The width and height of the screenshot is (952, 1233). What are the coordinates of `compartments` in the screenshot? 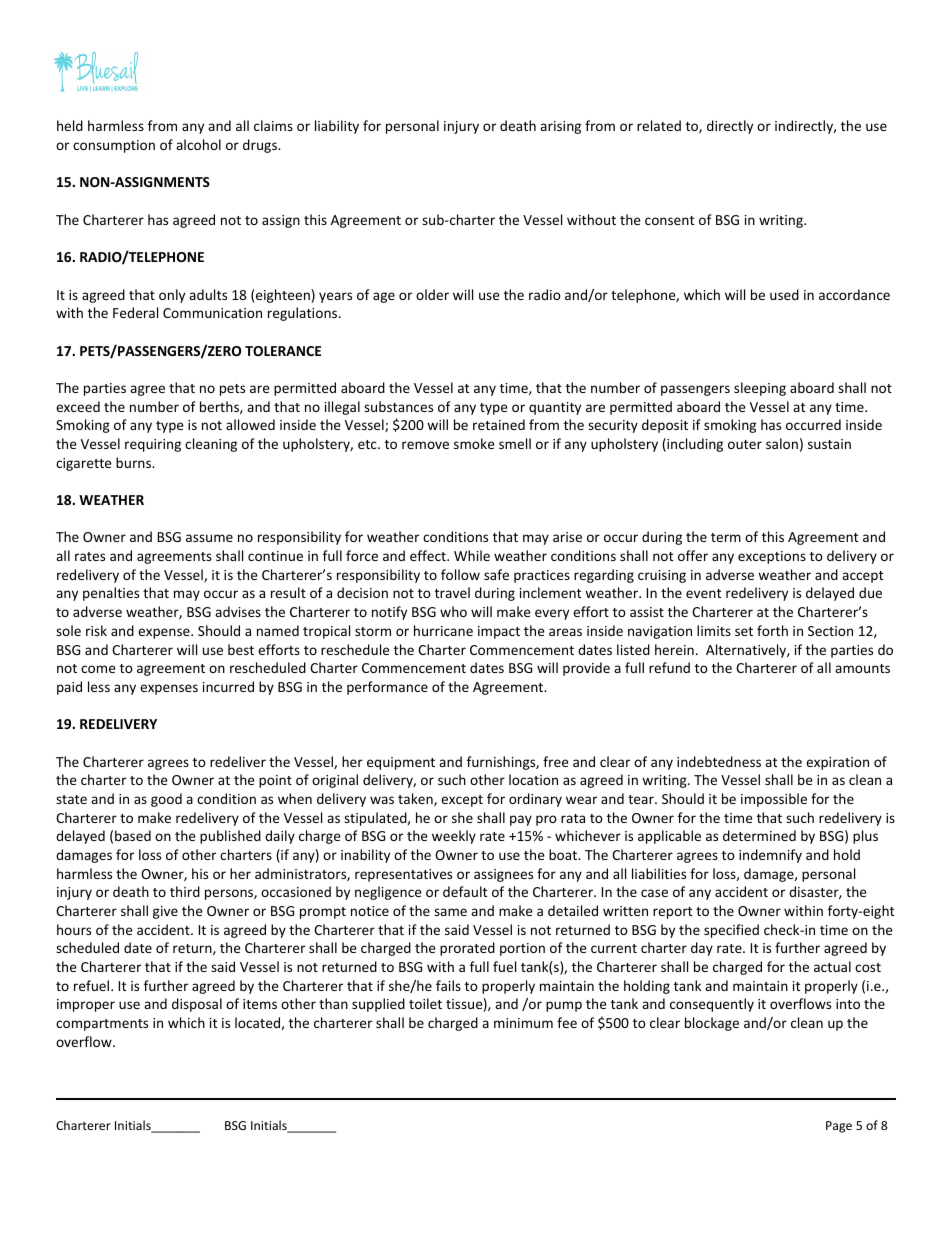 It's located at (102, 1025).
